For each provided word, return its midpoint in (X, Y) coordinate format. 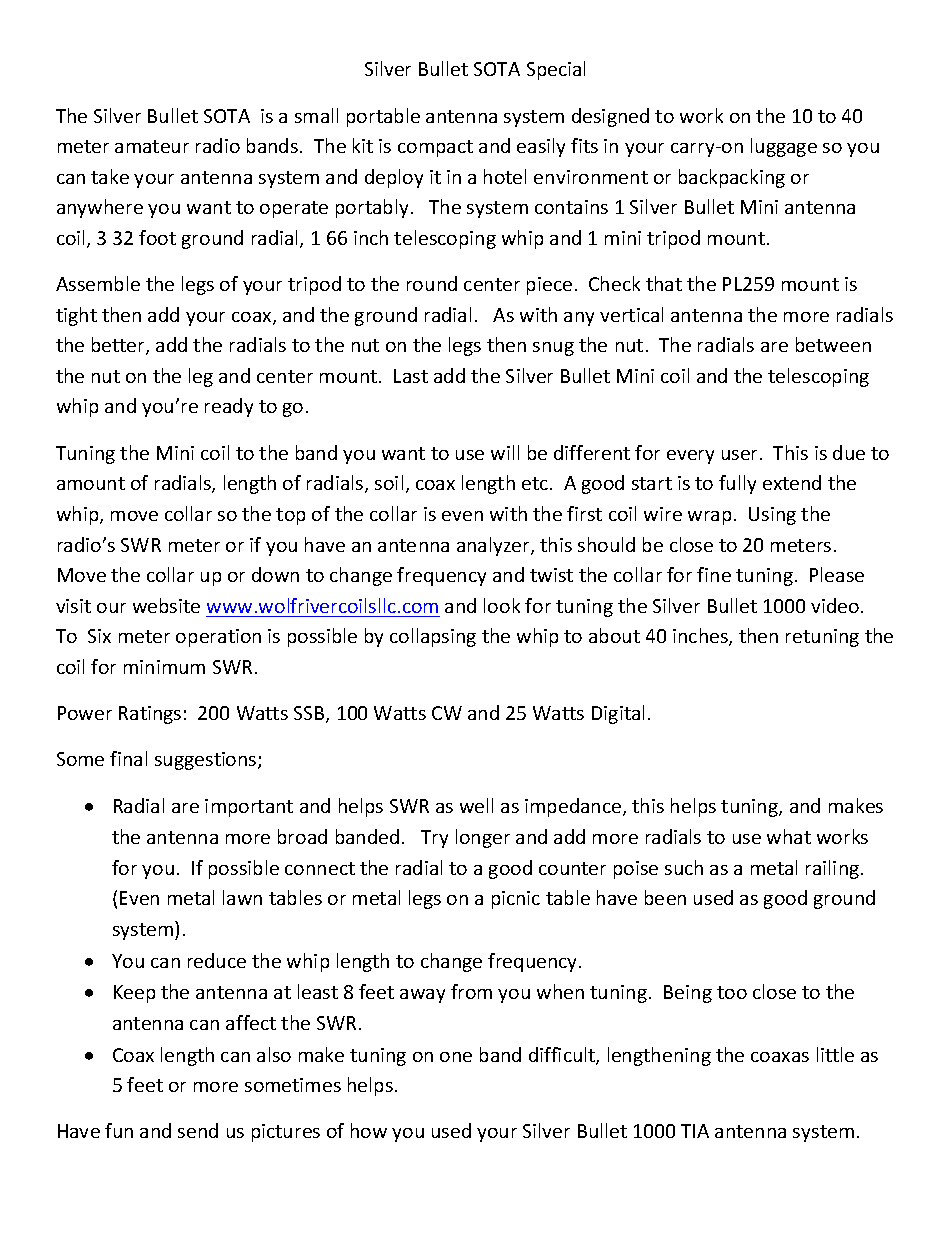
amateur (152, 146)
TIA (695, 1131)
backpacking (732, 178)
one (456, 1057)
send (198, 1130)
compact (435, 148)
